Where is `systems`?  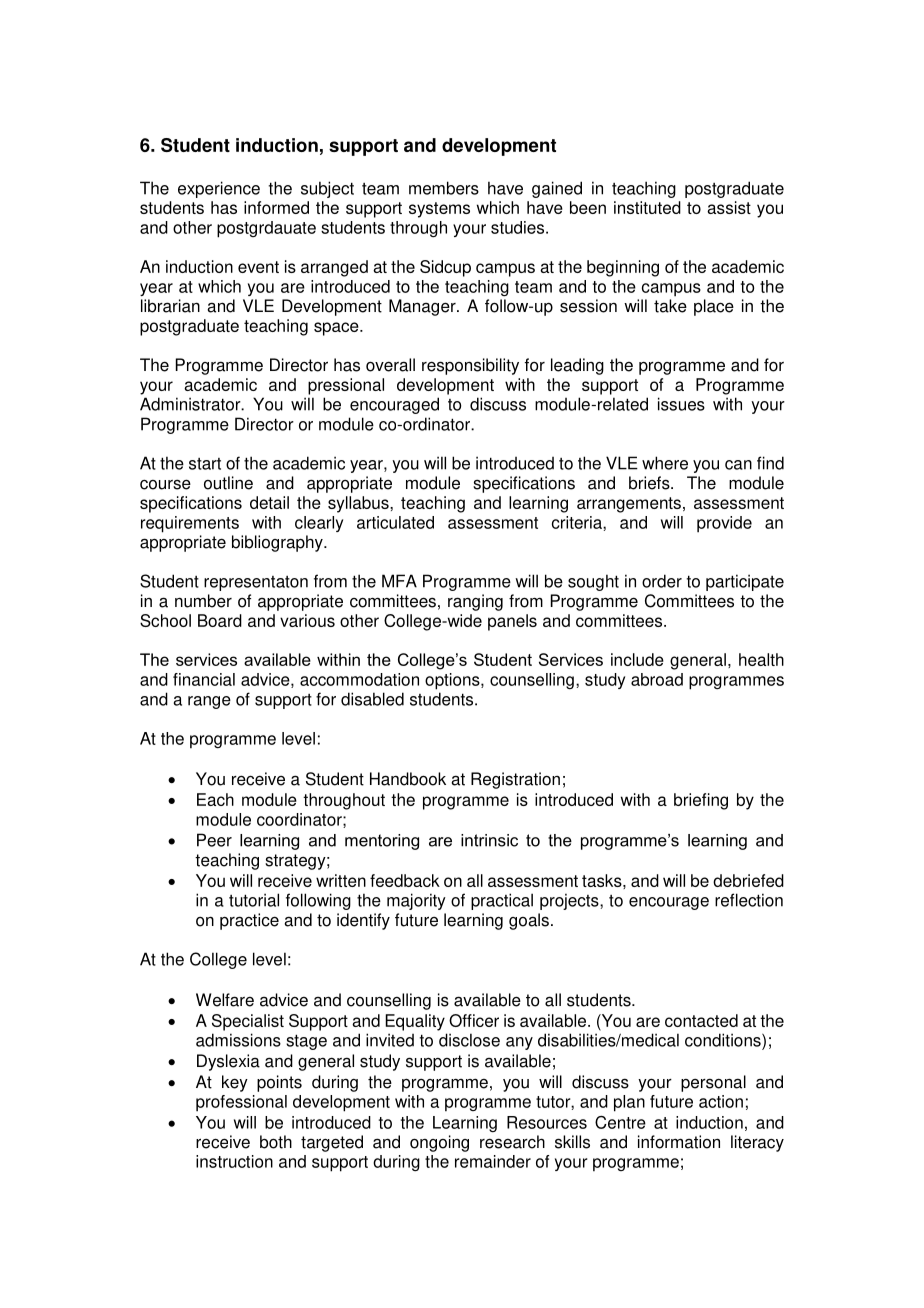
systems is located at coordinates (439, 210).
